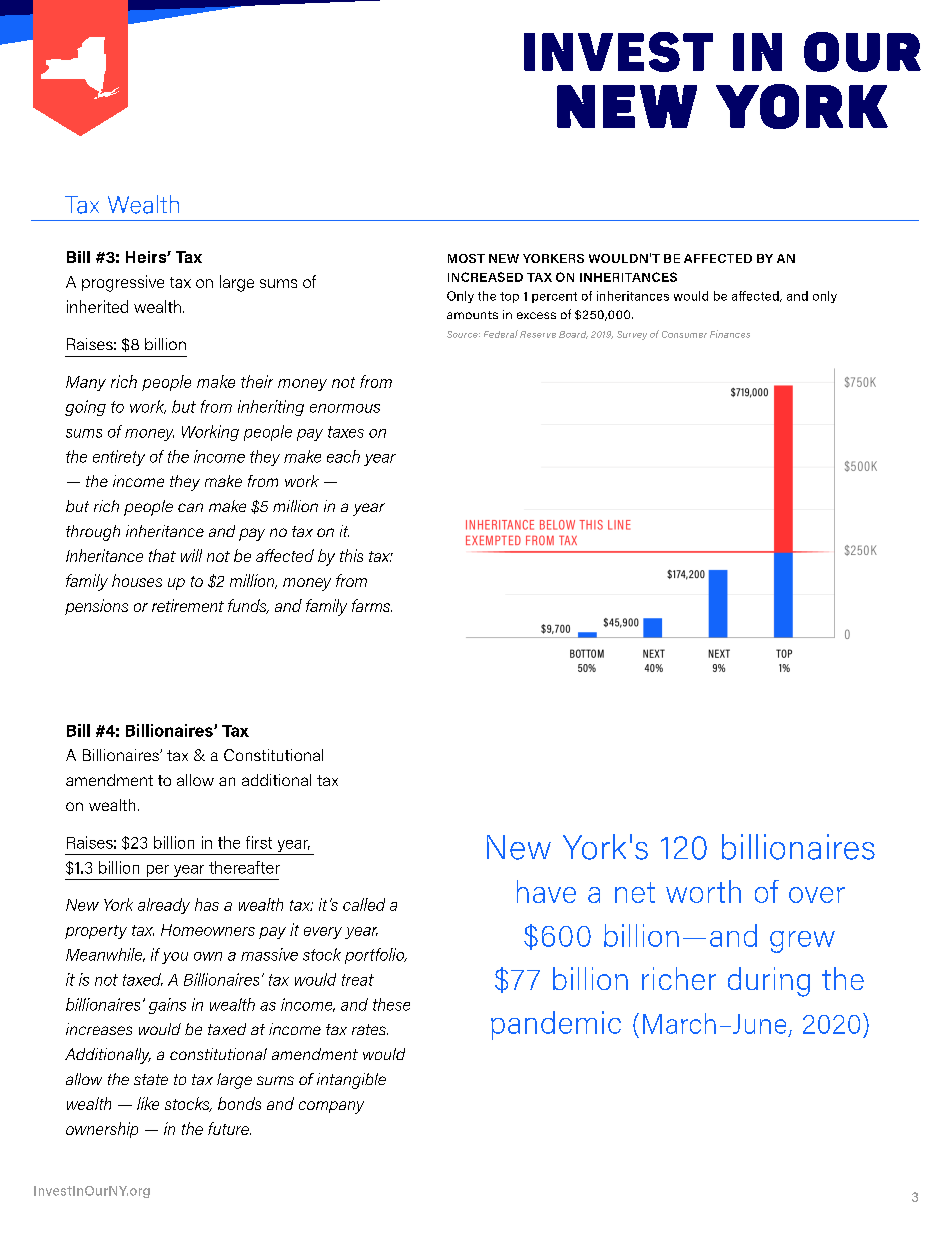 This screenshot has height=1233, width=952. I want to click on intangible, so click(351, 1081).
